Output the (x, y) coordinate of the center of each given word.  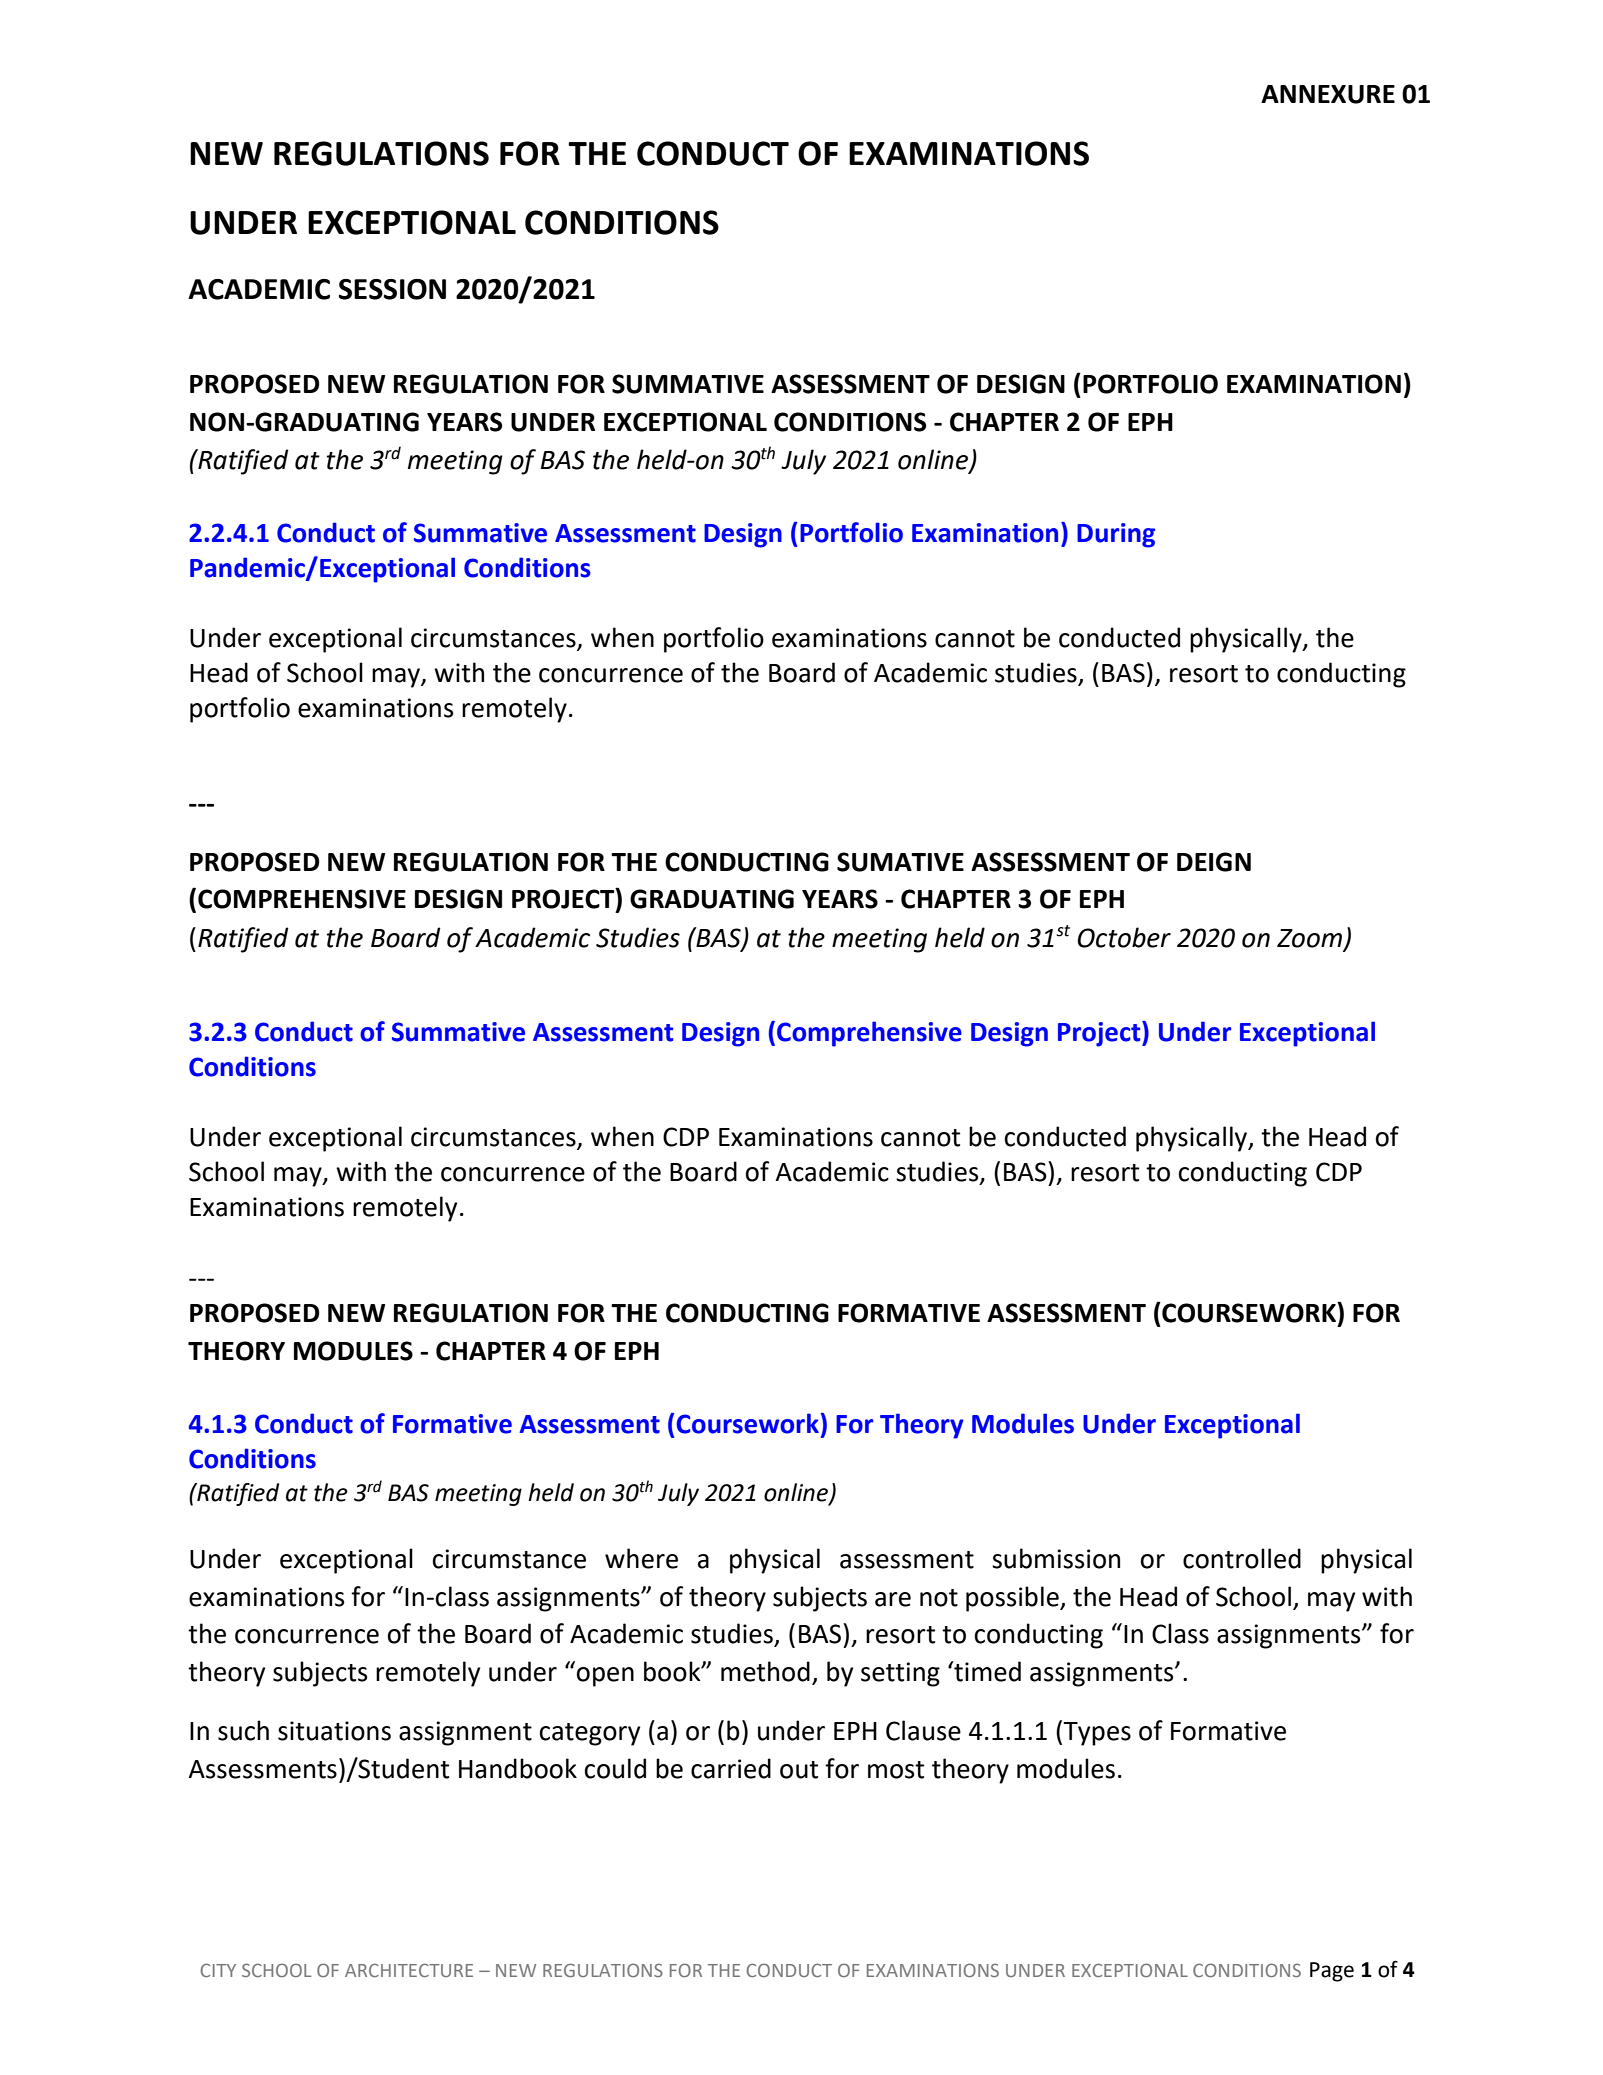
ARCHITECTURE (409, 1970)
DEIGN (1214, 862)
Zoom (1309, 938)
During (1116, 535)
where (641, 1558)
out (799, 1770)
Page (1332, 1972)
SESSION (392, 289)
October (1124, 937)
